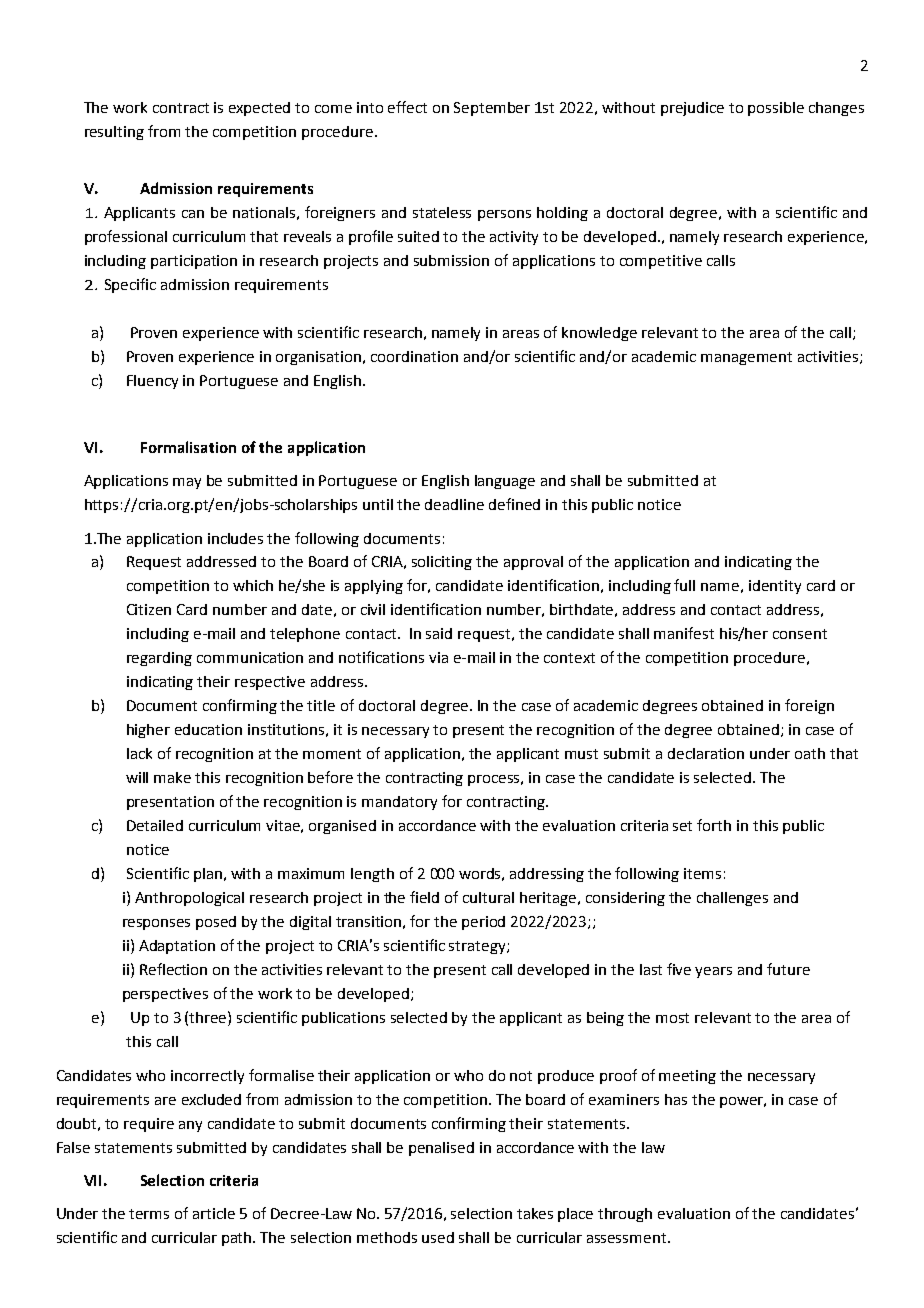 This screenshot has width=924, height=1308. What do you see at coordinates (625, 1215) in the screenshot?
I see `through` at bounding box center [625, 1215].
